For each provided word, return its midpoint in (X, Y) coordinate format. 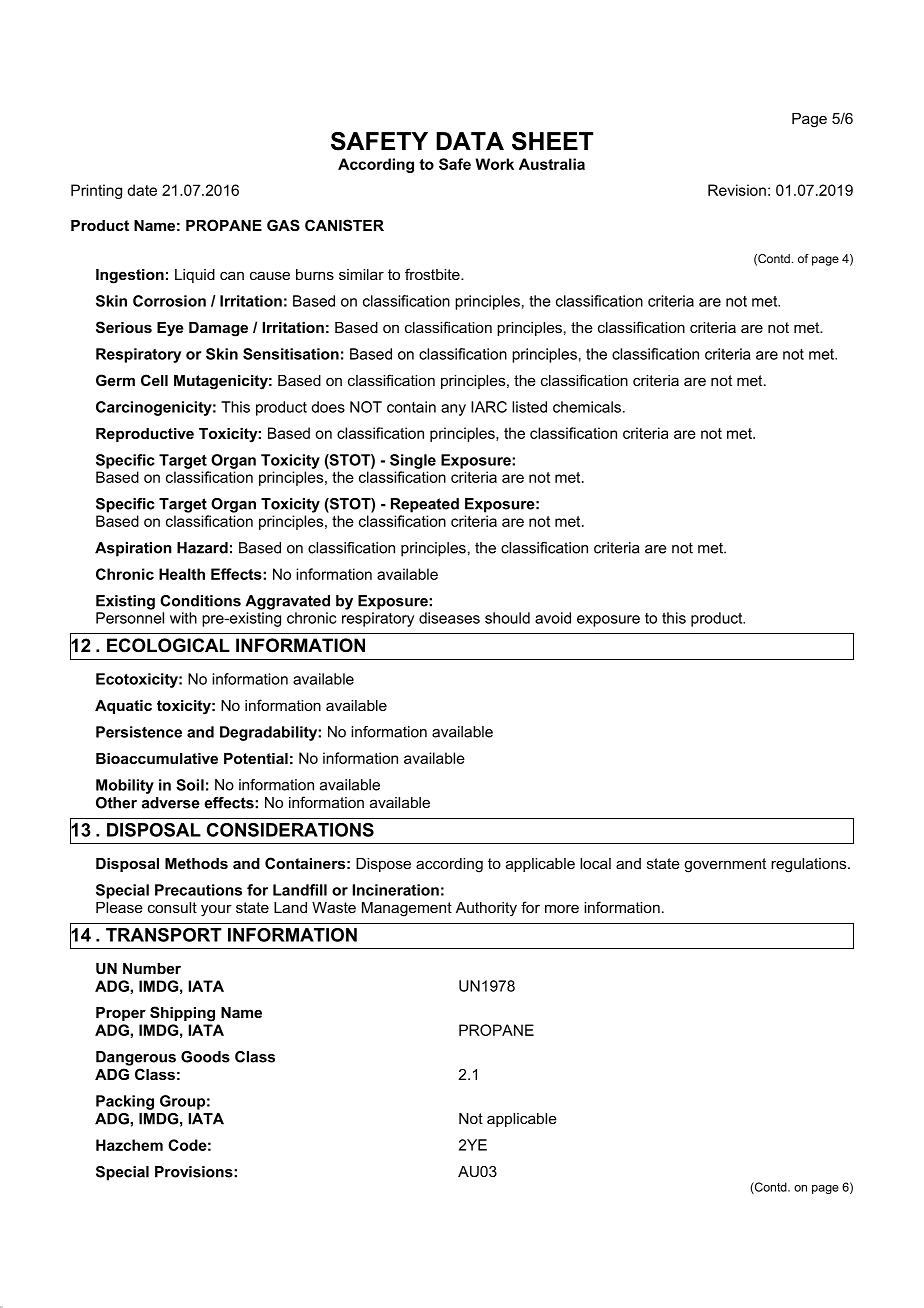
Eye (170, 329)
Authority (486, 909)
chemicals (587, 407)
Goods (205, 1057)
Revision (737, 190)
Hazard (202, 548)
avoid (553, 618)
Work (494, 164)
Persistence (139, 732)
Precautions (198, 890)
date (142, 190)
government (725, 865)
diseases (449, 618)
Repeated (425, 505)
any (453, 410)
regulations (810, 865)
